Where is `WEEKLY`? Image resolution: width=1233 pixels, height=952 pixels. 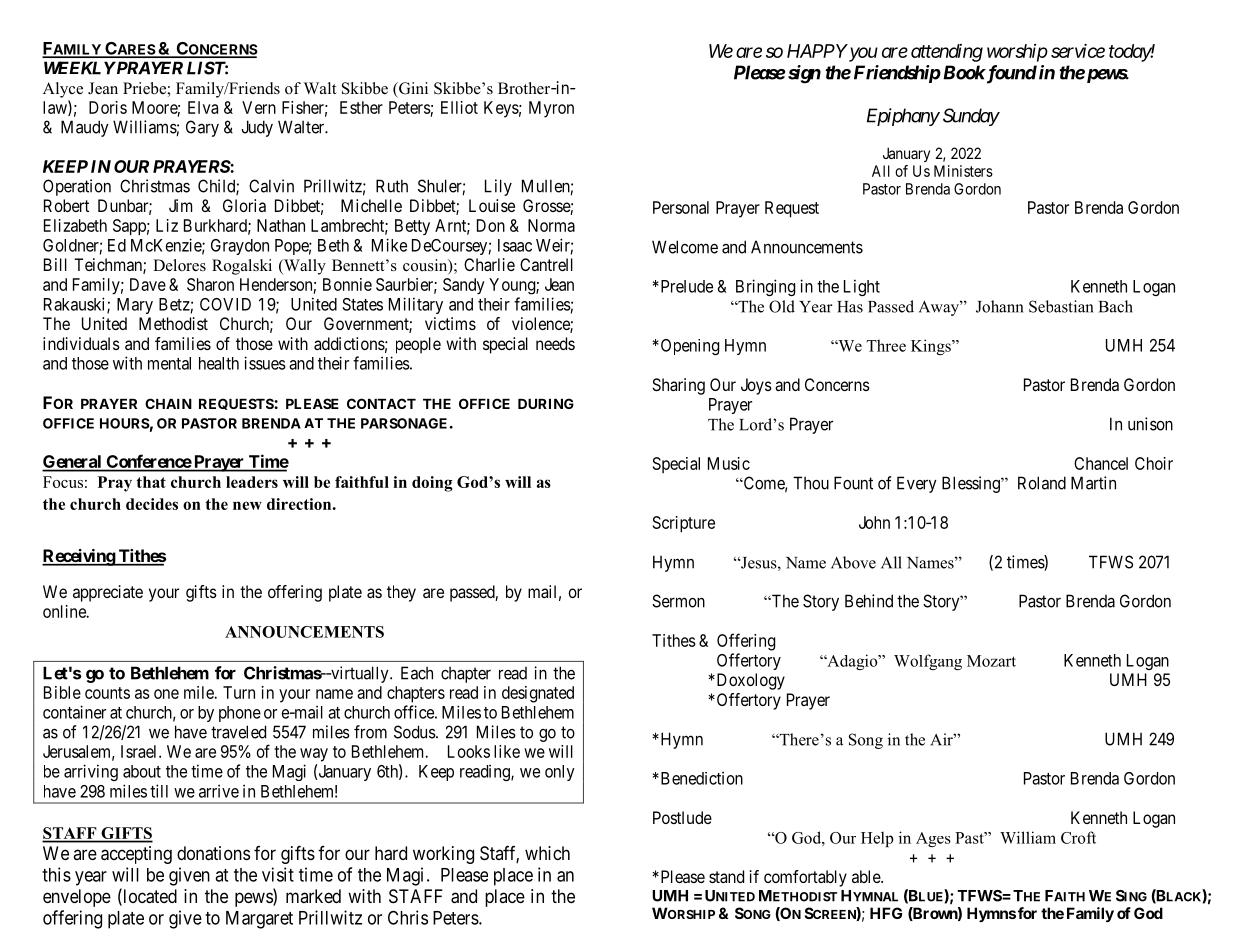 WEEKLY is located at coordinates (80, 68).
